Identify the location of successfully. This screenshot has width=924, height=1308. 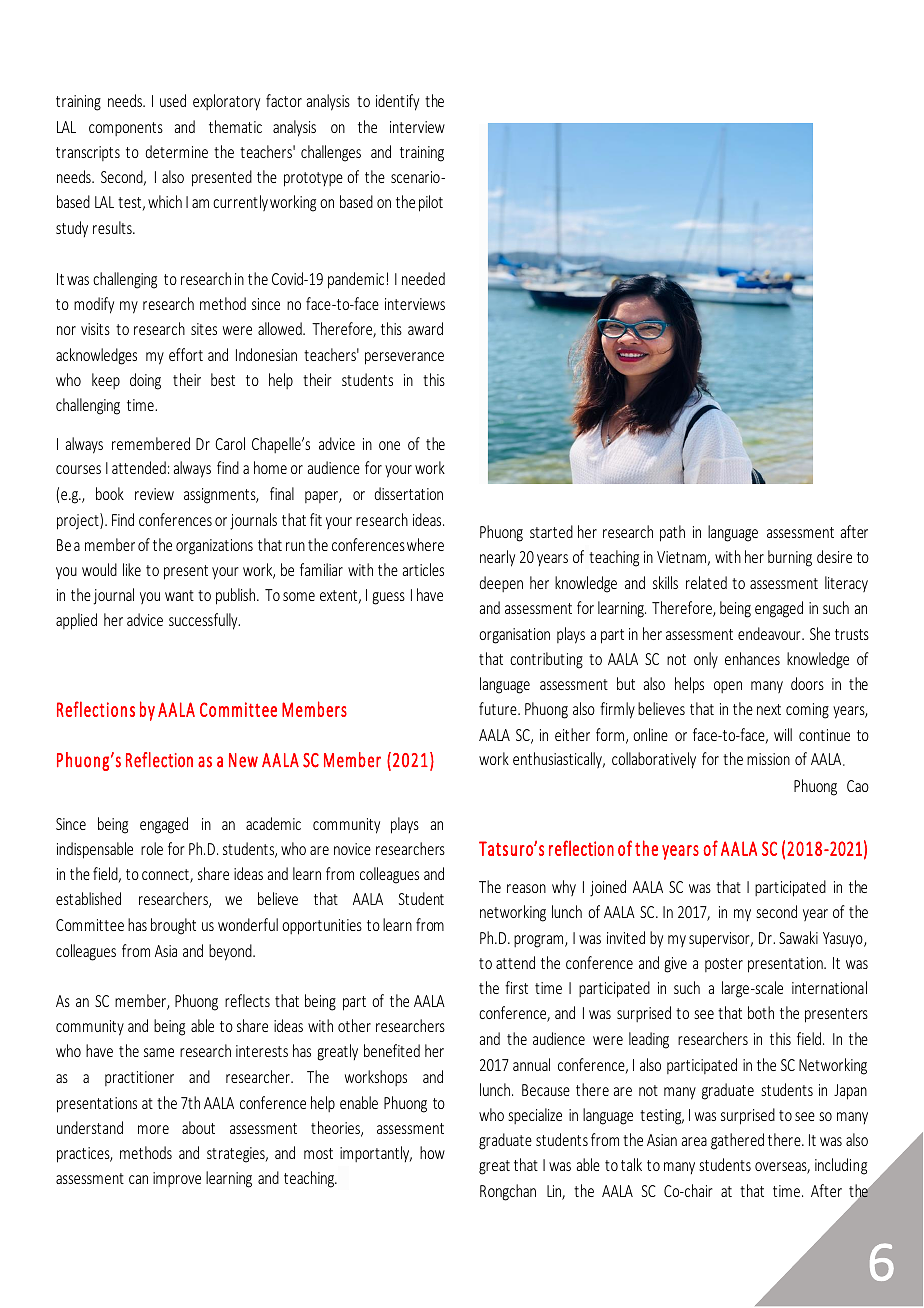
(204, 621).
